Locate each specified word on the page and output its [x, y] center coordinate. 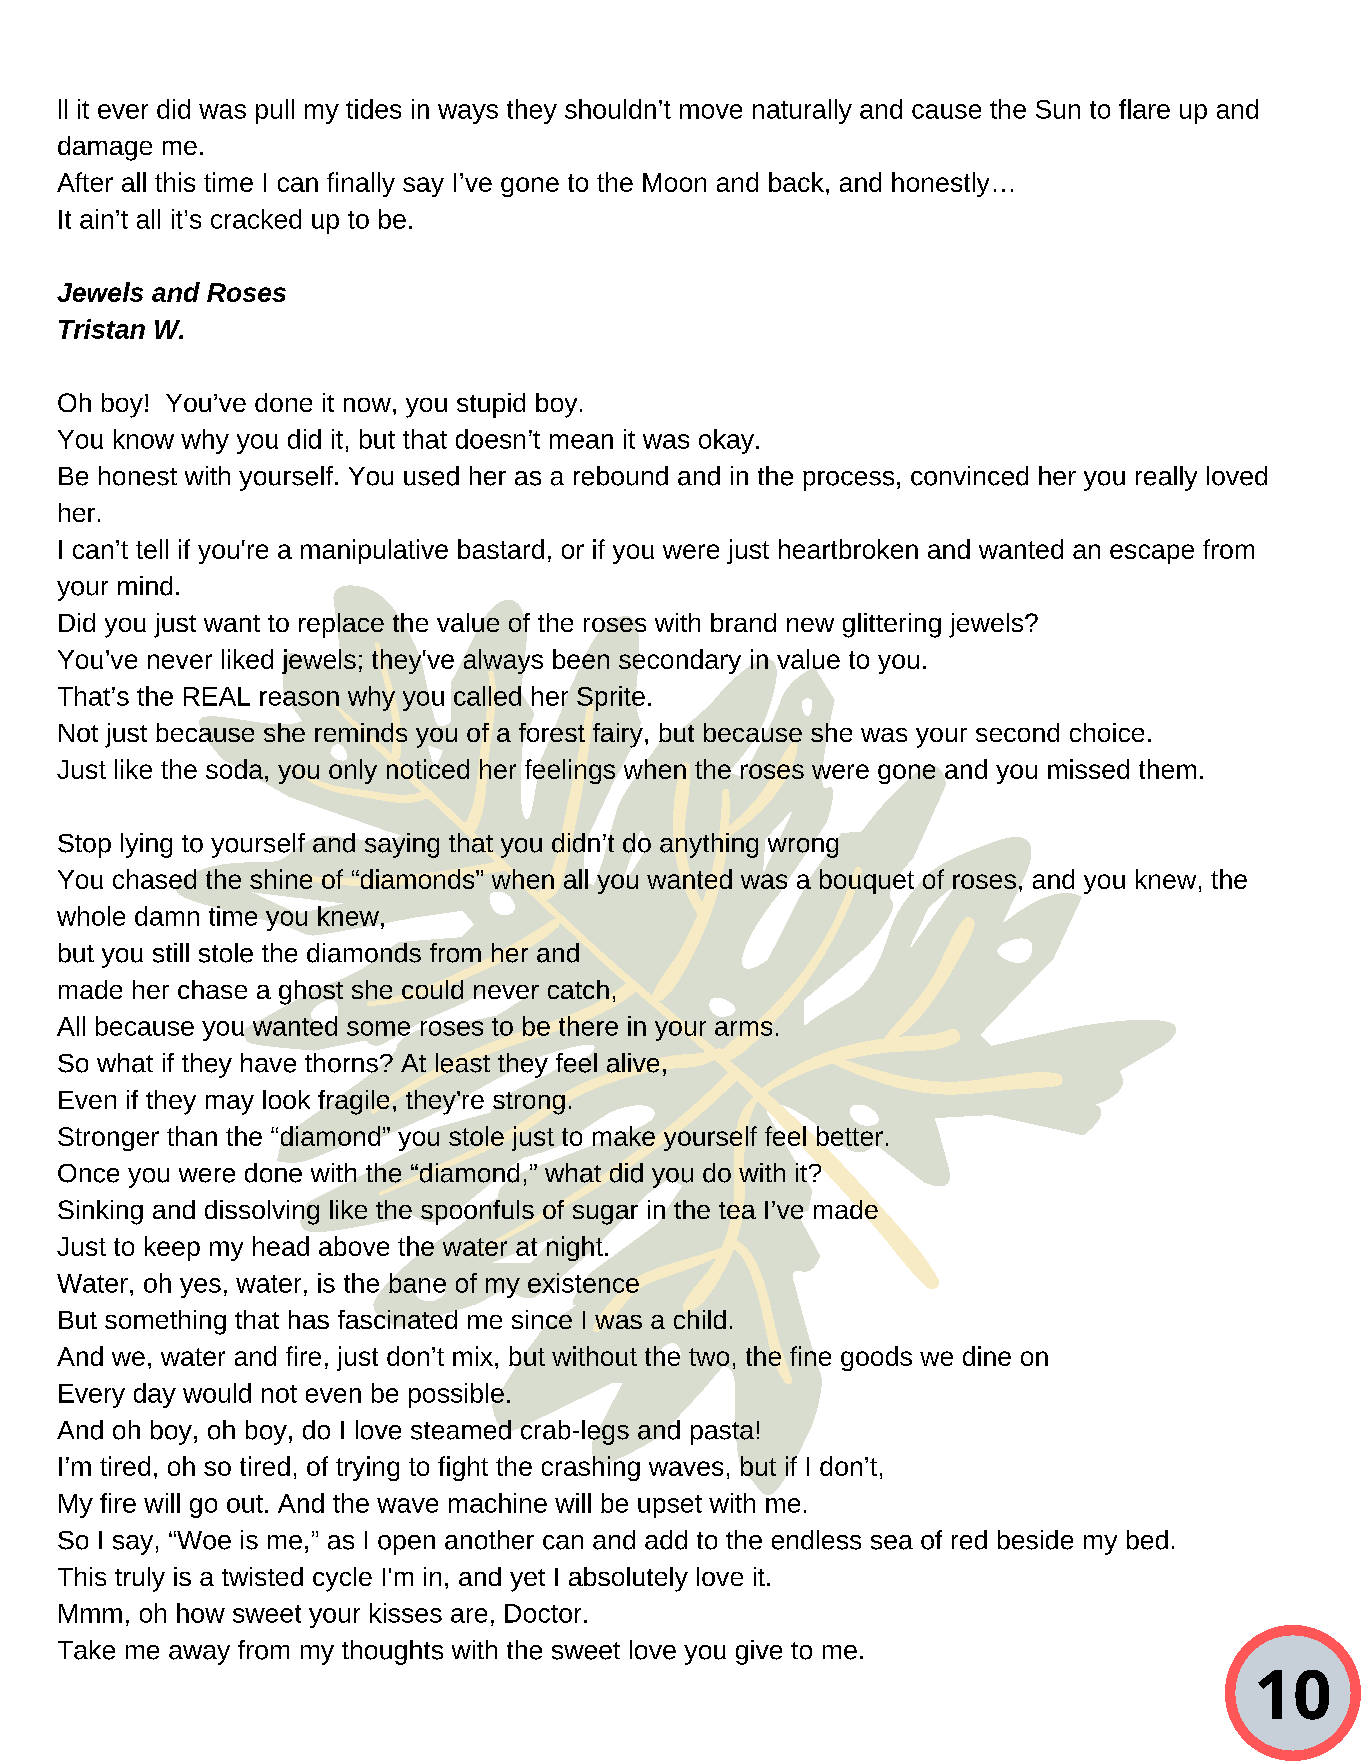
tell [152, 549]
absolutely [628, 1579]
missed [1088, 769]
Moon [674, 182]
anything [709, 845]
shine [281, 879]
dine [987, 1356]
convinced [969, 476]
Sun [1058, 109]
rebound [621, 476]
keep [172, 1248]
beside [1035, 1540]
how [201, 1613]
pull [275, 111]
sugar [605, 1215]
